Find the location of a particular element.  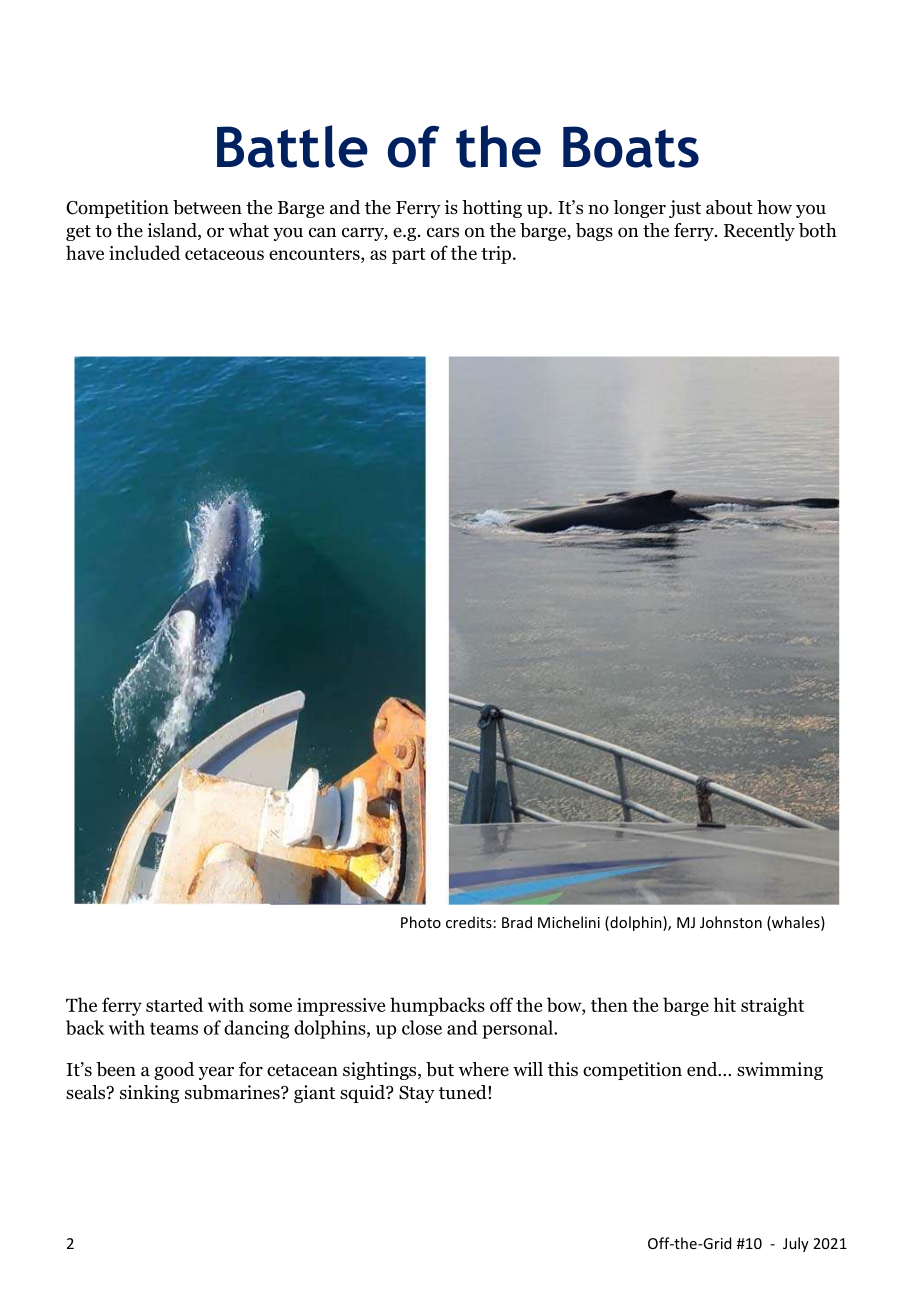

credits is located at coordinates (469, 922).
